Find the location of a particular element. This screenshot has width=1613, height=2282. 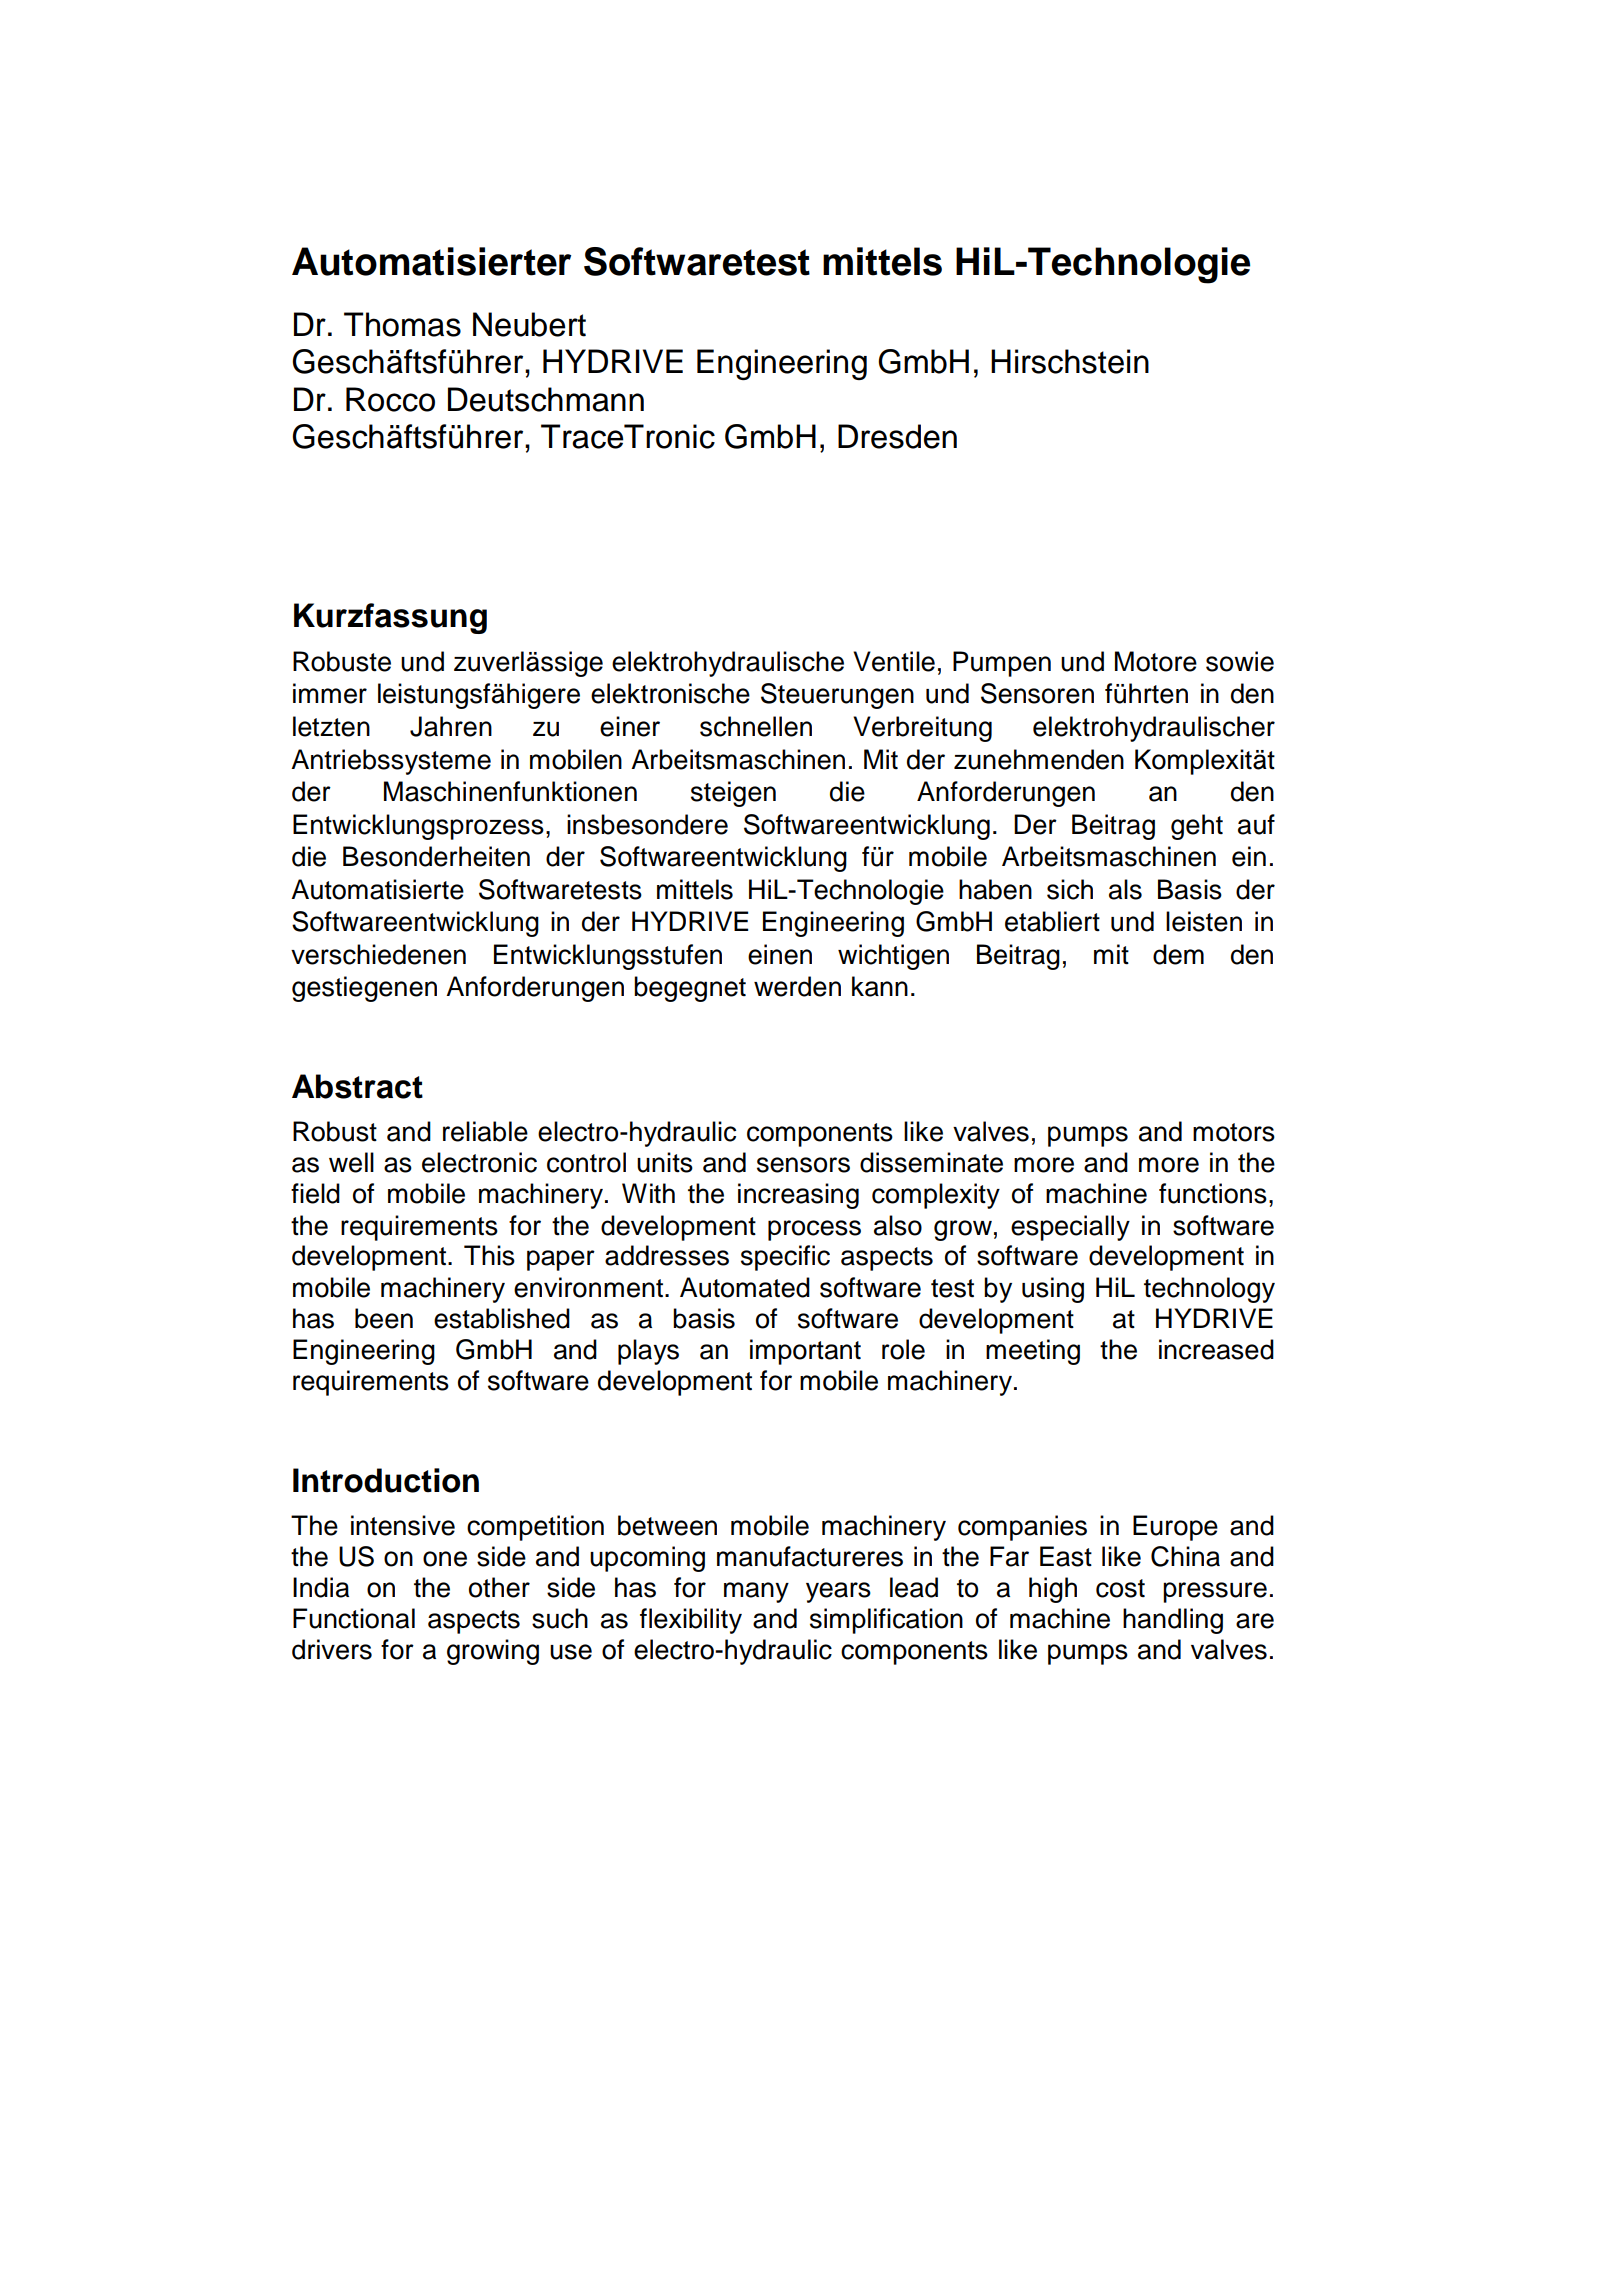

handling is located at coordinates (1173, 1621).
